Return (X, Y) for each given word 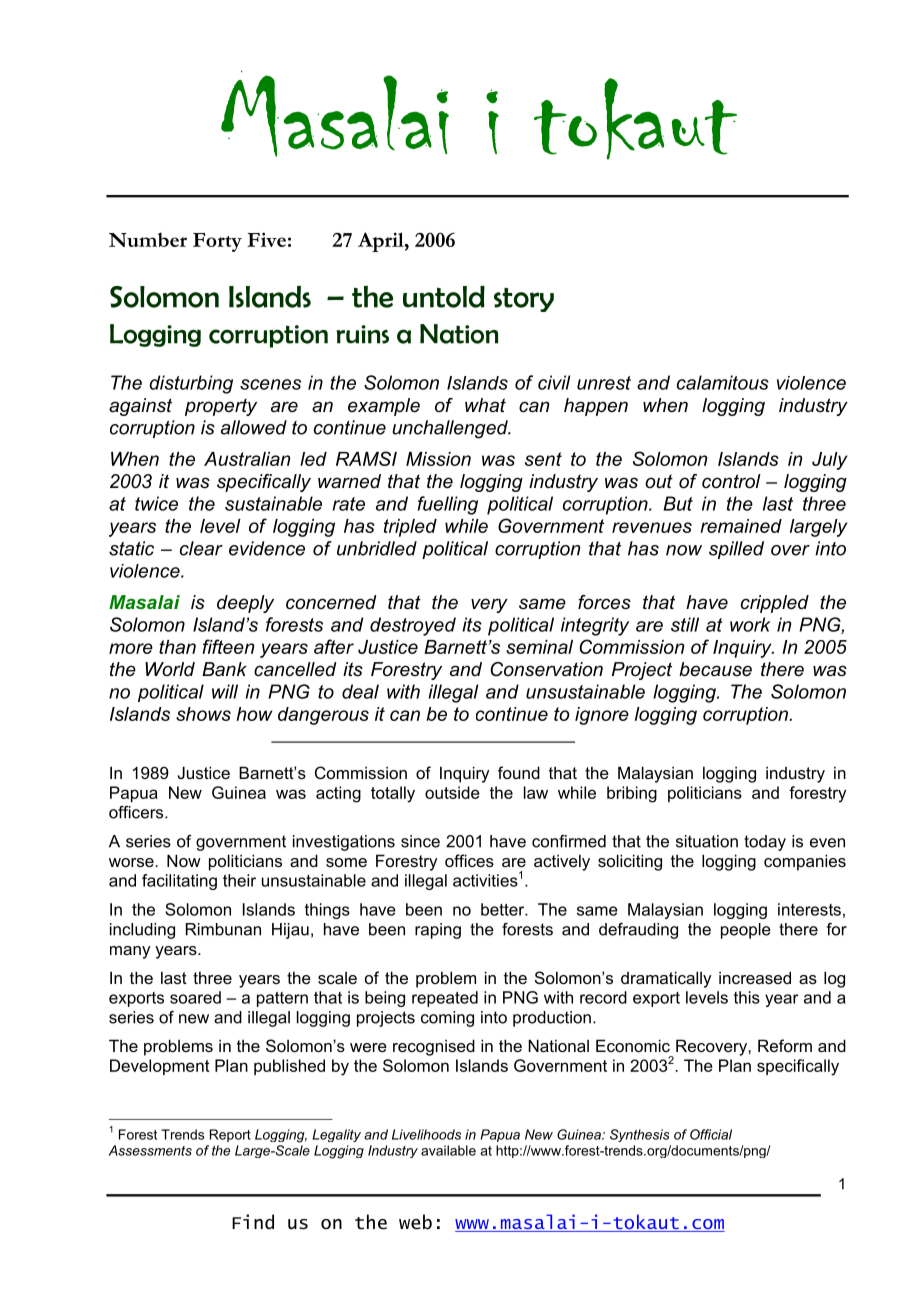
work (750, 624)
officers (137, 812)
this (747, 997)
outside (452, 792)
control (731, 481)
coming (447, 1019)
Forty (217, 242)
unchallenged (451, 429)
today (765, 843)
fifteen (228, 646)
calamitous (723, 382)
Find (253, 1221)
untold (444, 297)
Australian (247, 459)
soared (195, 997)
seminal (539, 647)
